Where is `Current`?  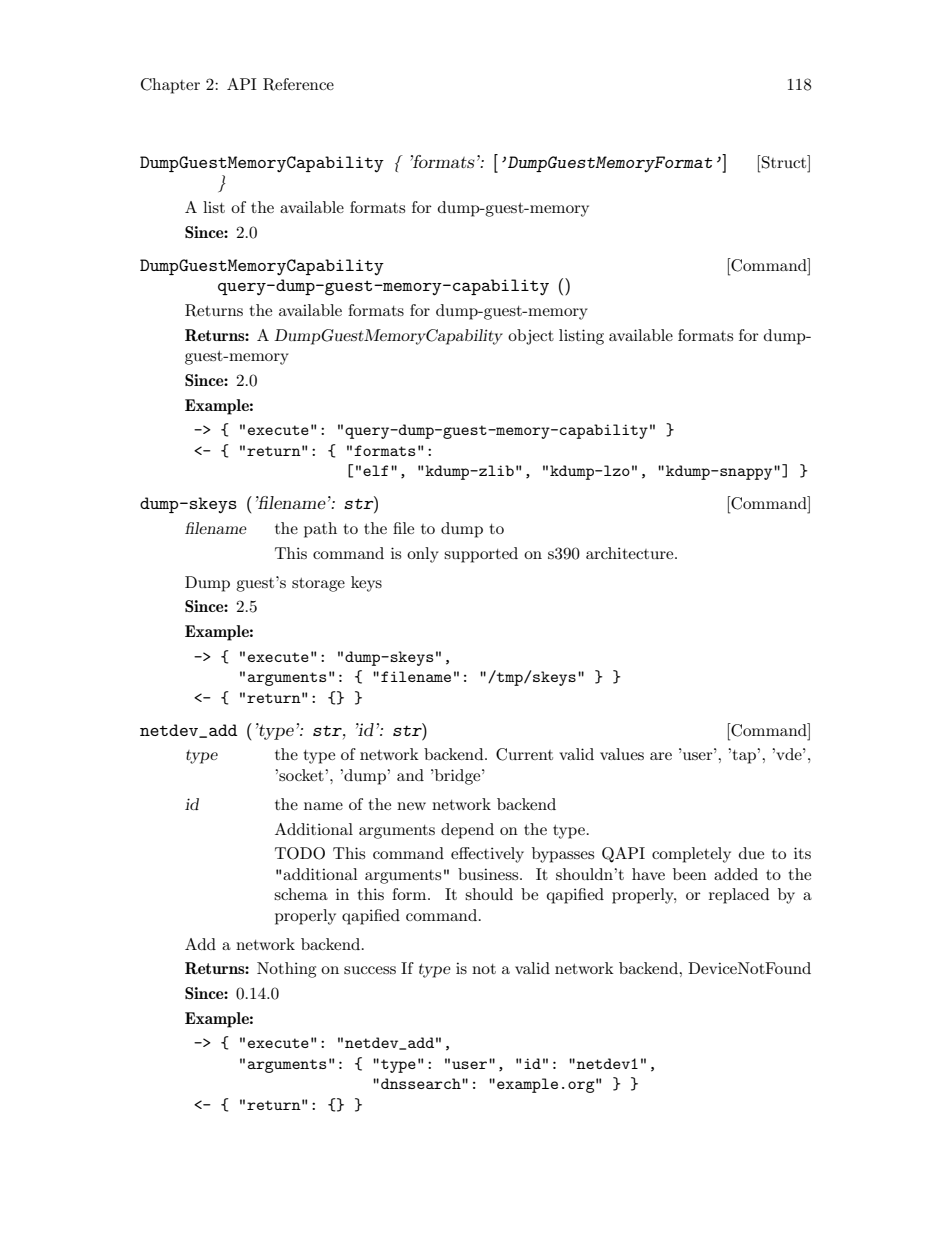
Current is located at coordinates (524, 754).
